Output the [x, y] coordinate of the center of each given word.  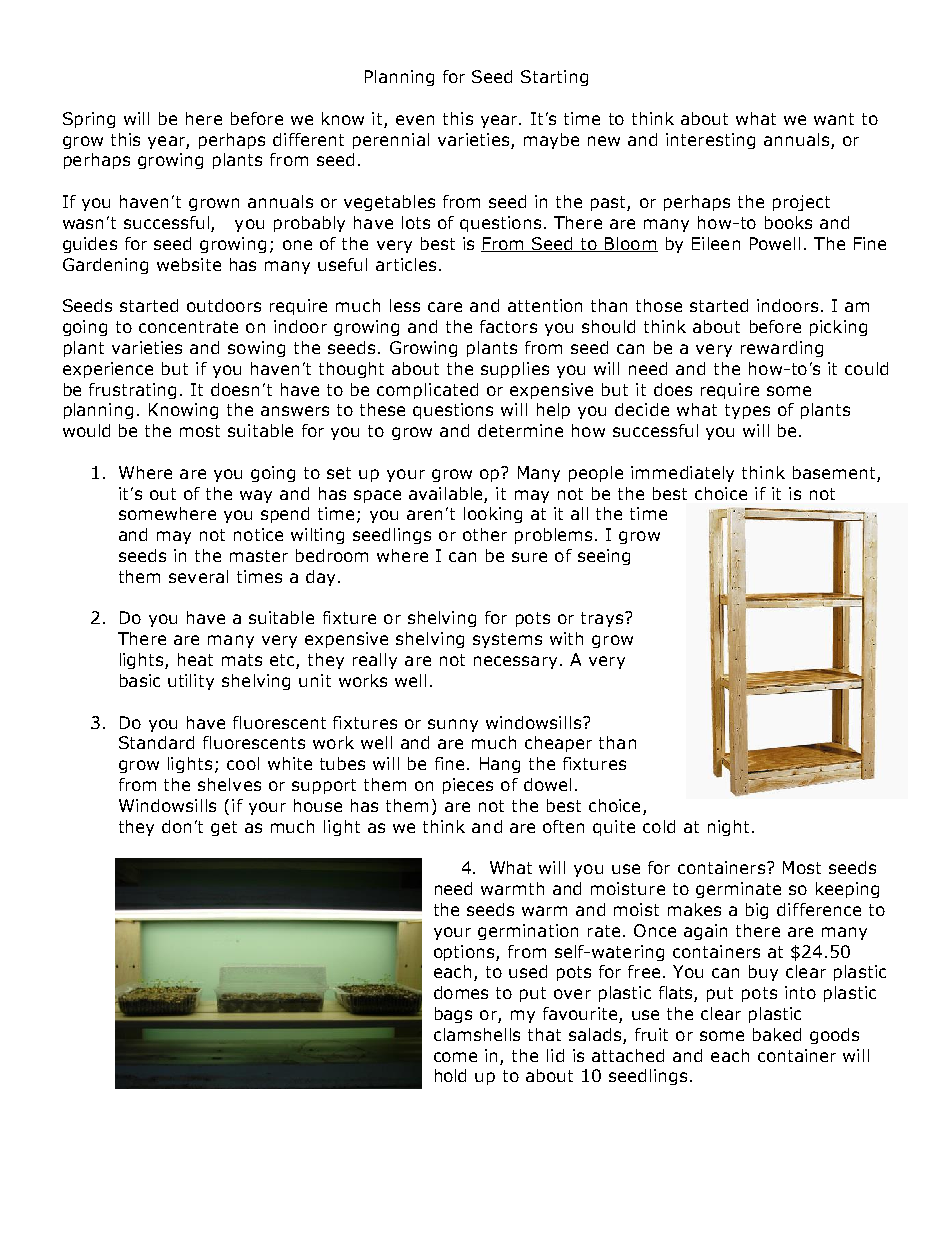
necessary [515, 662]
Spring [89, 120]
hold [450, 1075]
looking [493, 515]
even [415, 120]
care [445, 307]
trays [602, 619]
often [563, 826]
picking [838, 328]
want [834, 119]
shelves [229, 784]
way [256, 496]
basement [834, 472]
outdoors [224, 305]
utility [191, 682]
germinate [738, 890]
